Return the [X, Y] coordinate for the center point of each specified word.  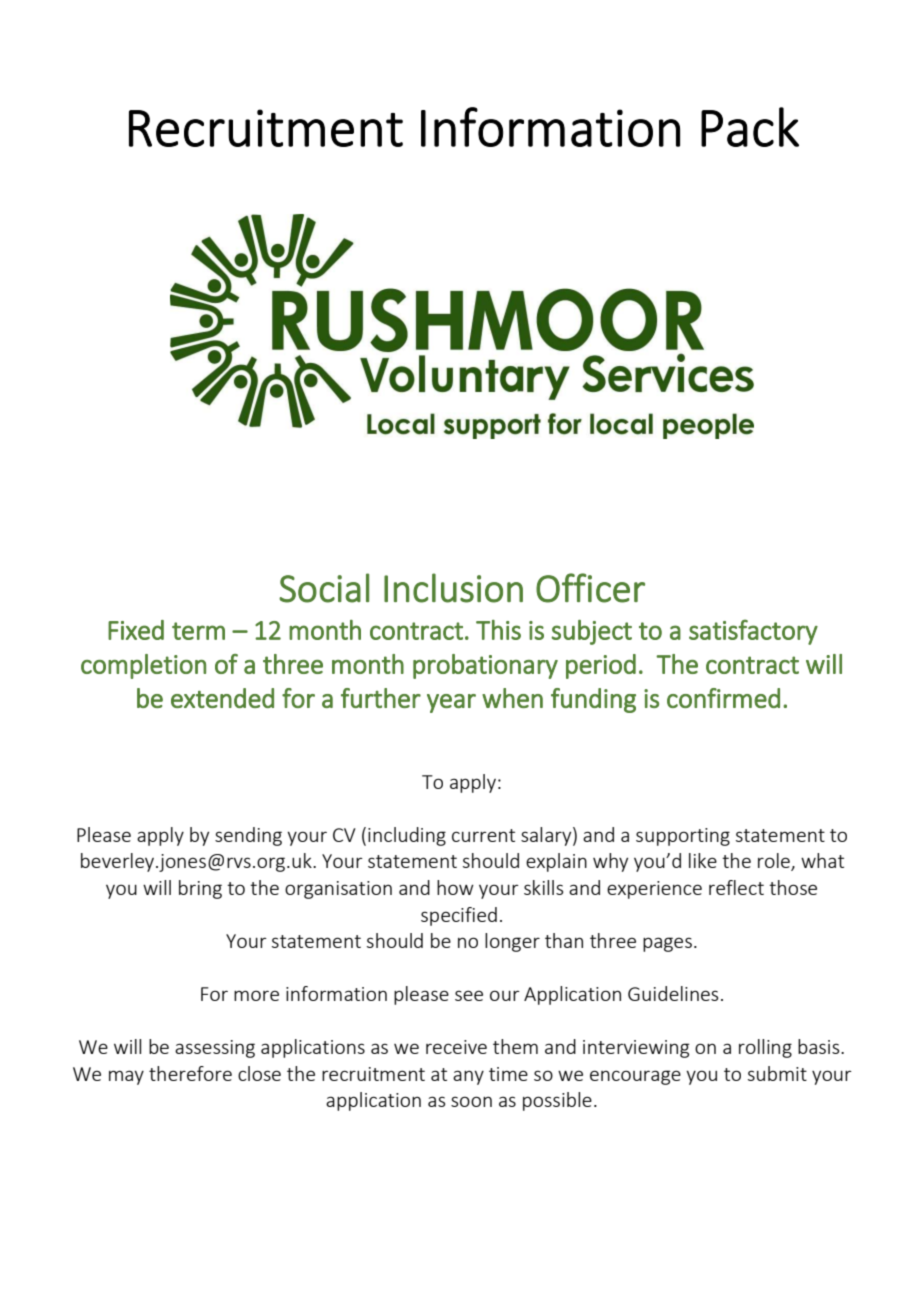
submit [777, 1073]
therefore [190, 1073]
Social [324, 588]
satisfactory [753, 632]
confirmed [723, 698]
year [451, 703]
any [468, 1077]
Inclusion [453, 588]
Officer [590, 588]
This [498, 630]
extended [222, 698]
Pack [750, 127]
